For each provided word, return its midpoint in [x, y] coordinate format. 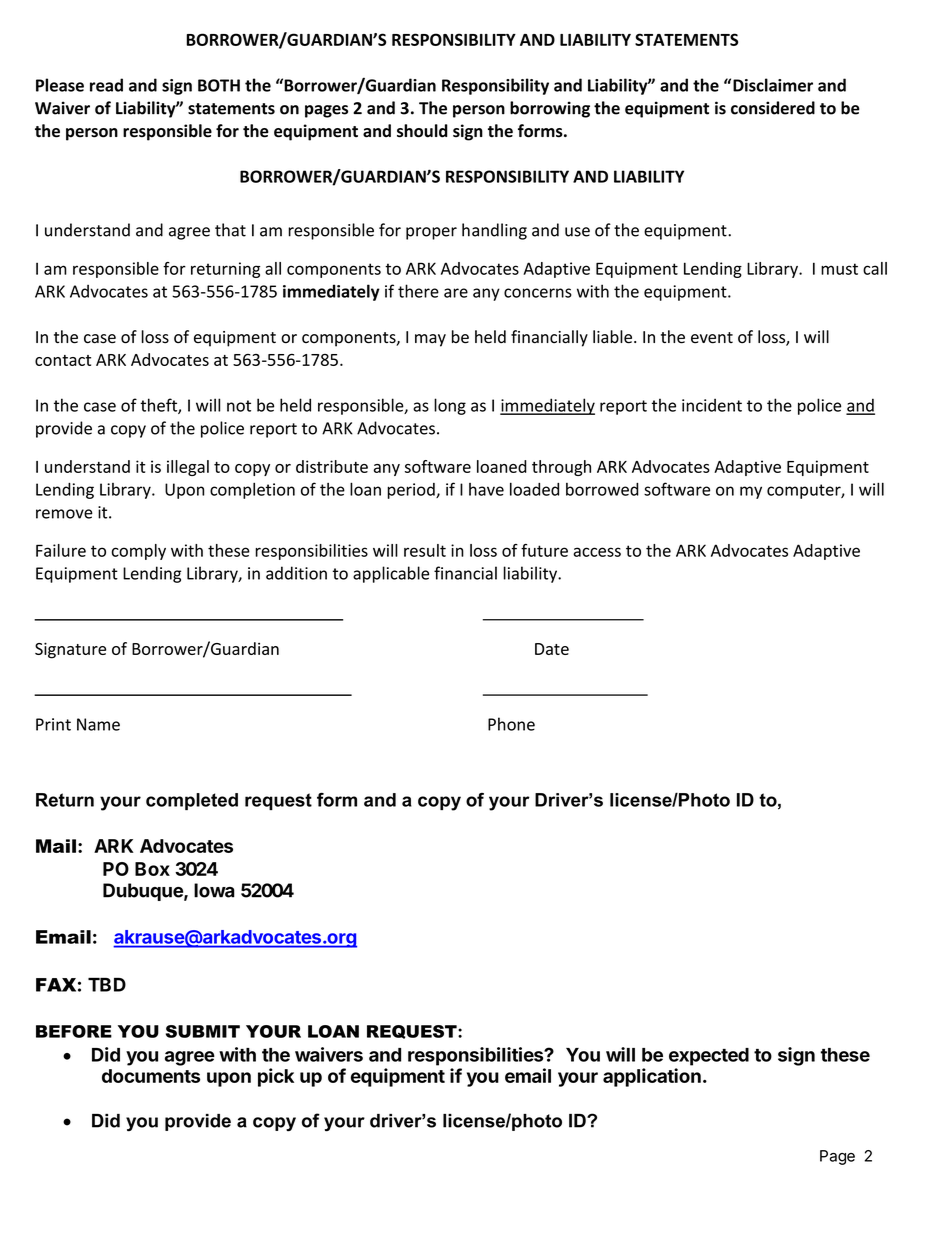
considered [773, 108]
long [450, 406]
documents [151, 1076]
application [652, 1077]
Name [98, 724]
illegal [188, 468]
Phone [511, 724]
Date [552, 649]
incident [712, 405]
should [422, 131]
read [106, 85]
